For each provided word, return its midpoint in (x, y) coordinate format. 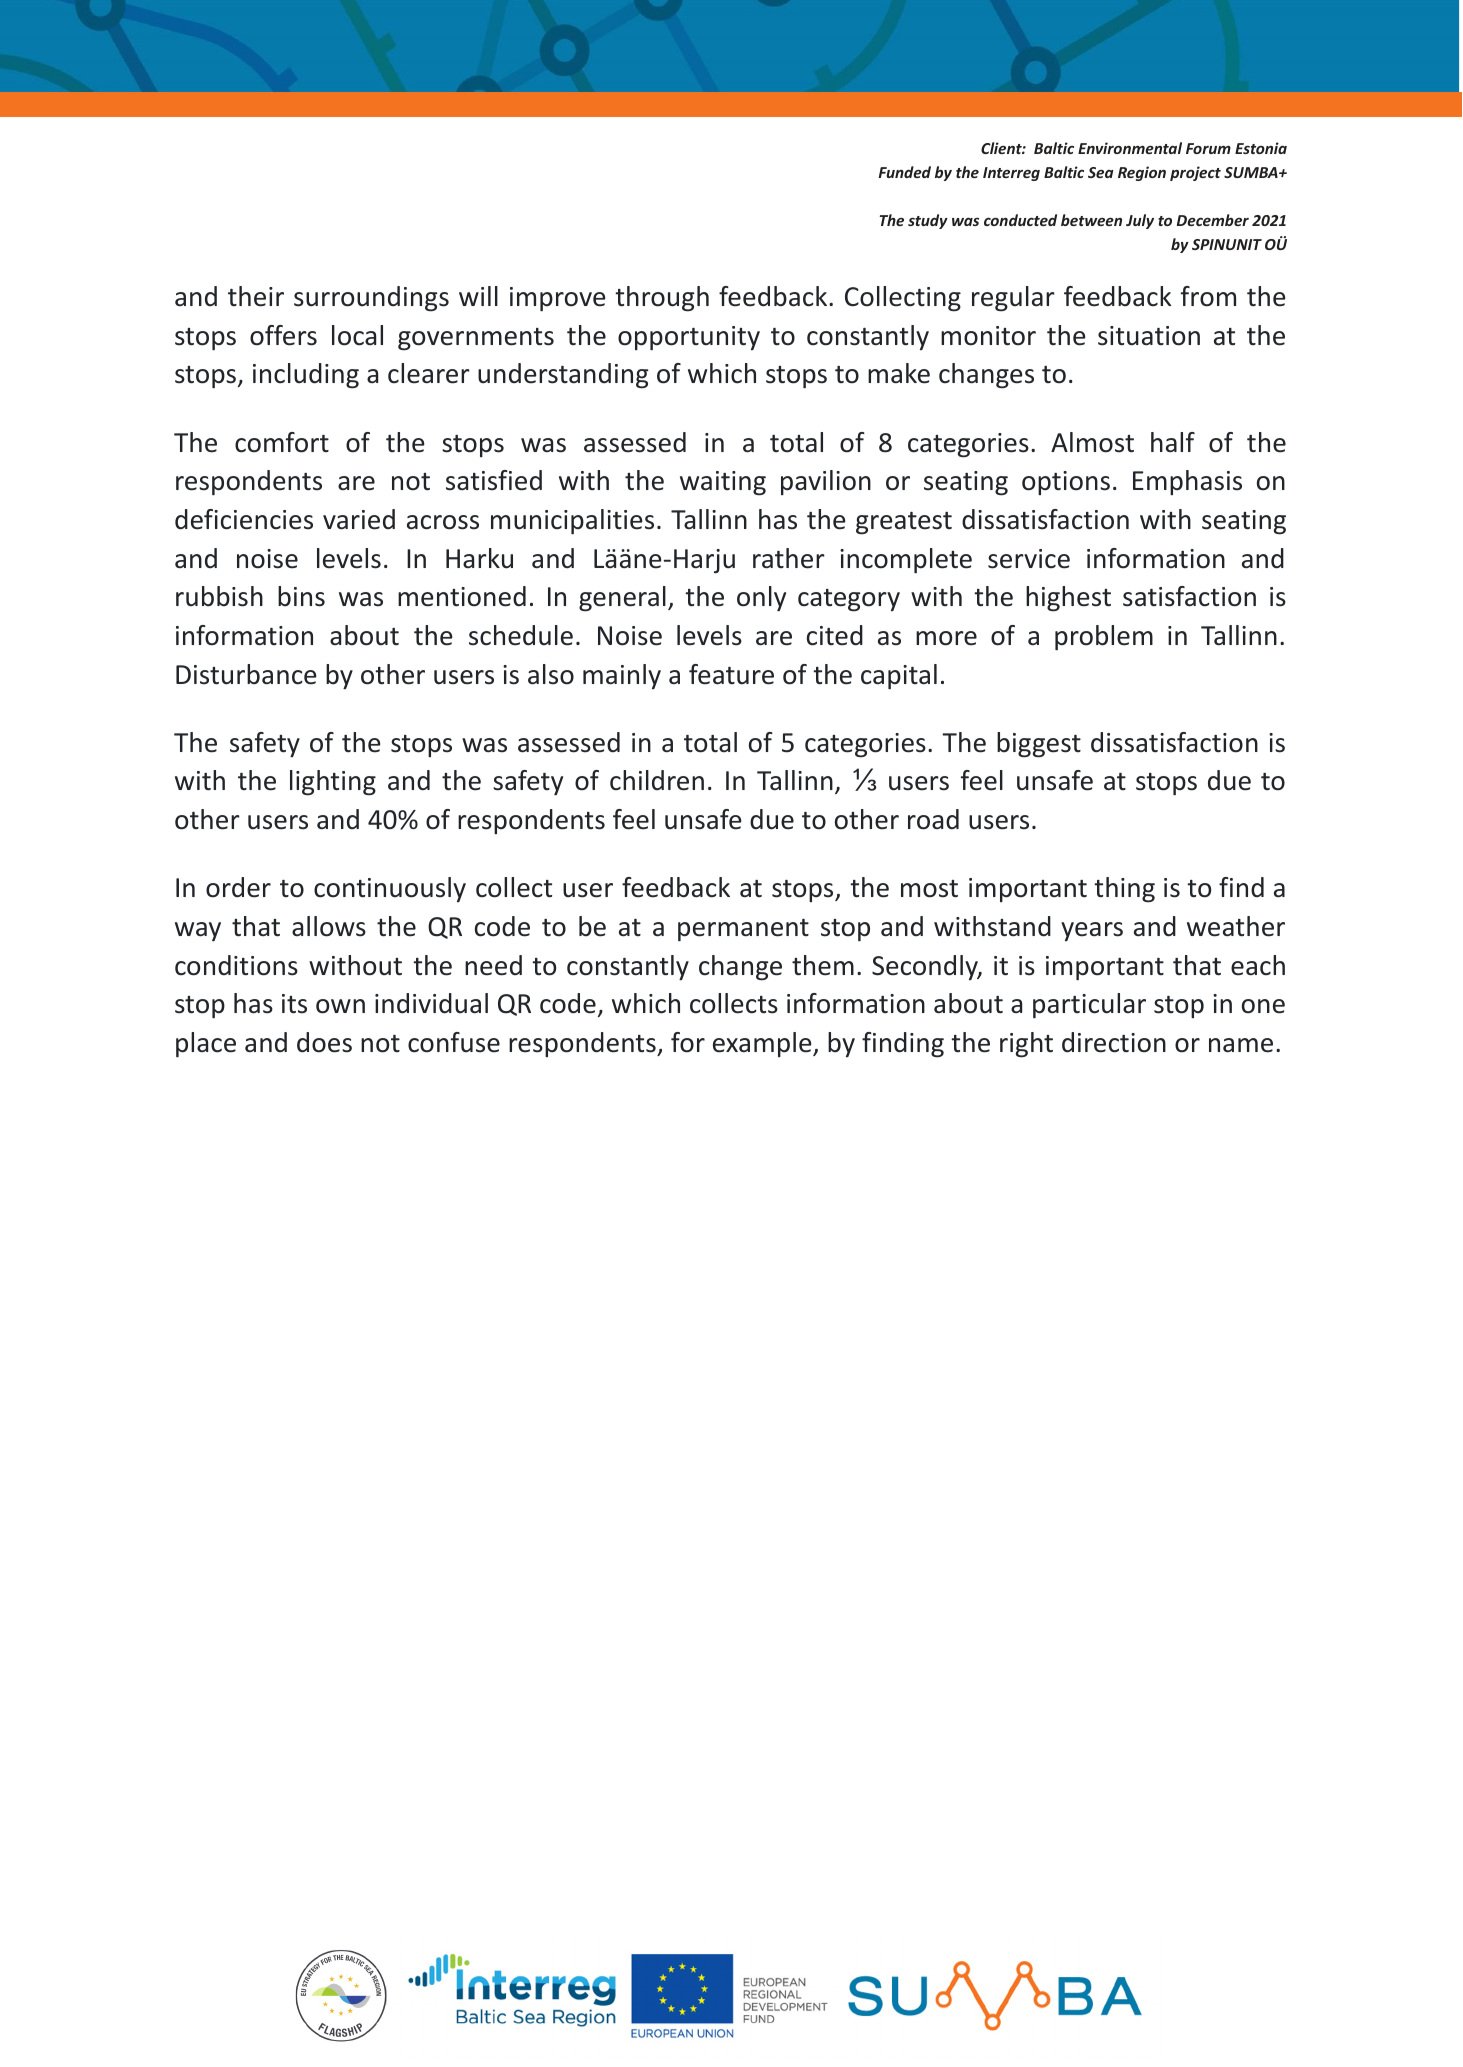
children (657, 780)
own (340, 1006)
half (1173, 442)
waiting (723, 483)
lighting (333, 783)
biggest (1039, 745)
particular (1089, 1005)
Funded (904, 172)
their (256, 296)
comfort (282, 442)
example (763, 1044)
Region (1142, 173)
